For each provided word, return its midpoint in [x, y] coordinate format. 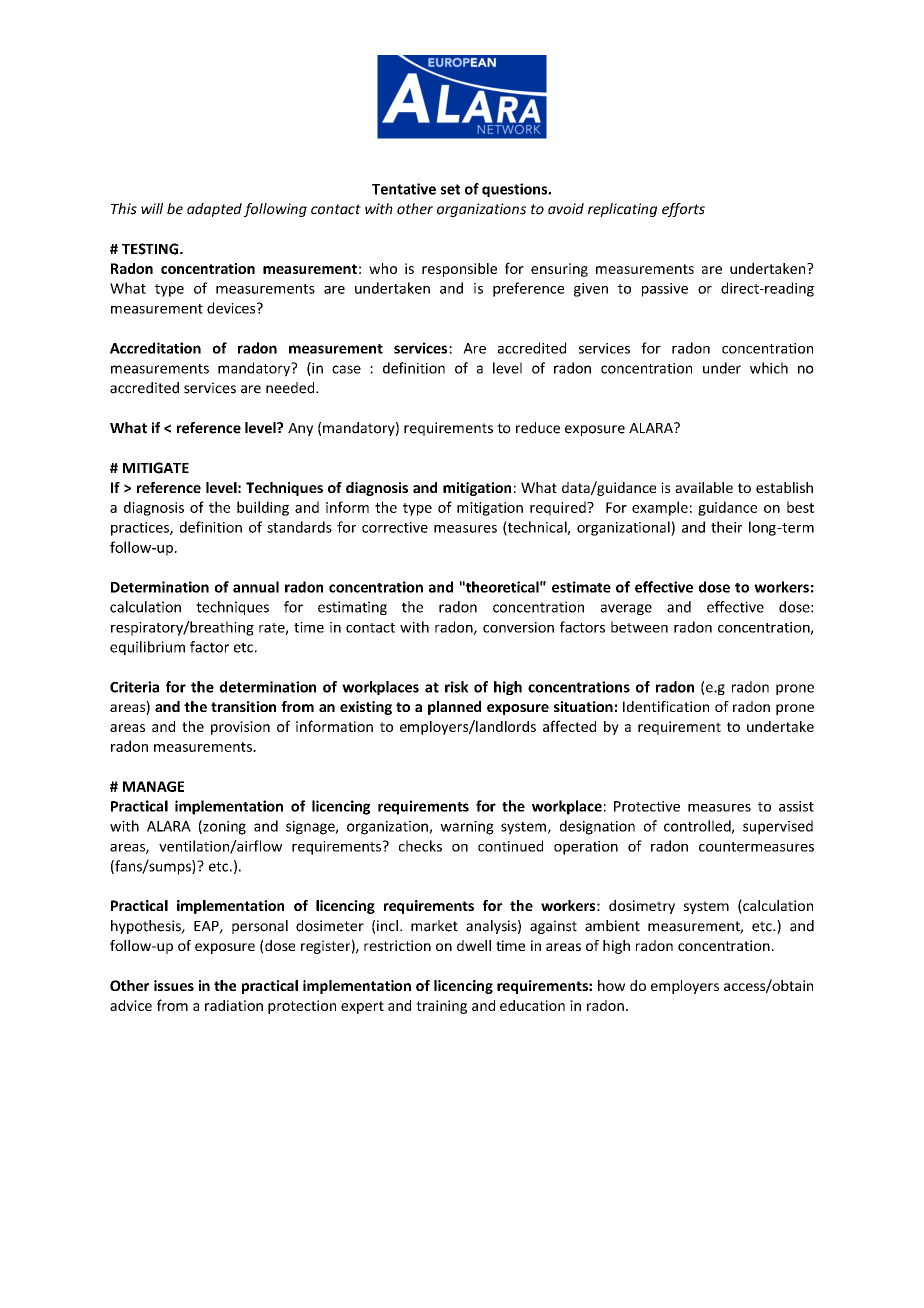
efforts [683, 210]
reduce [538, 428]
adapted [214, 210]
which [769, 368]
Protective [647, 806]
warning [467, 828]
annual [256, 587]
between [639, 627]
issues [174, 985]
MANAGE [153, 786]
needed [291, 388]
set [450, 189]
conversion [518, 627]
